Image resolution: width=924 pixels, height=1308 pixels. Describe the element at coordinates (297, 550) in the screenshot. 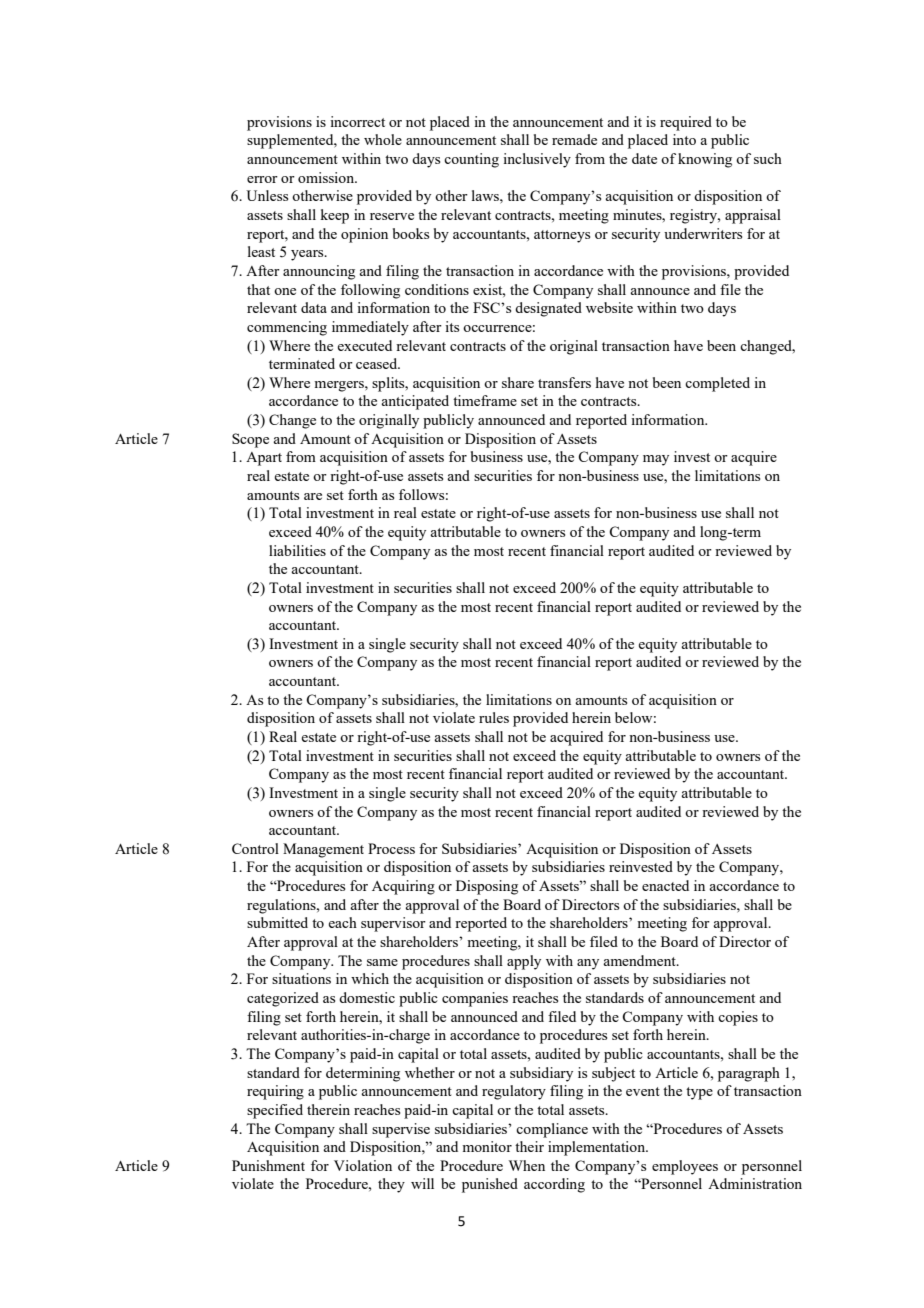

I see `liabilities` at that location.
